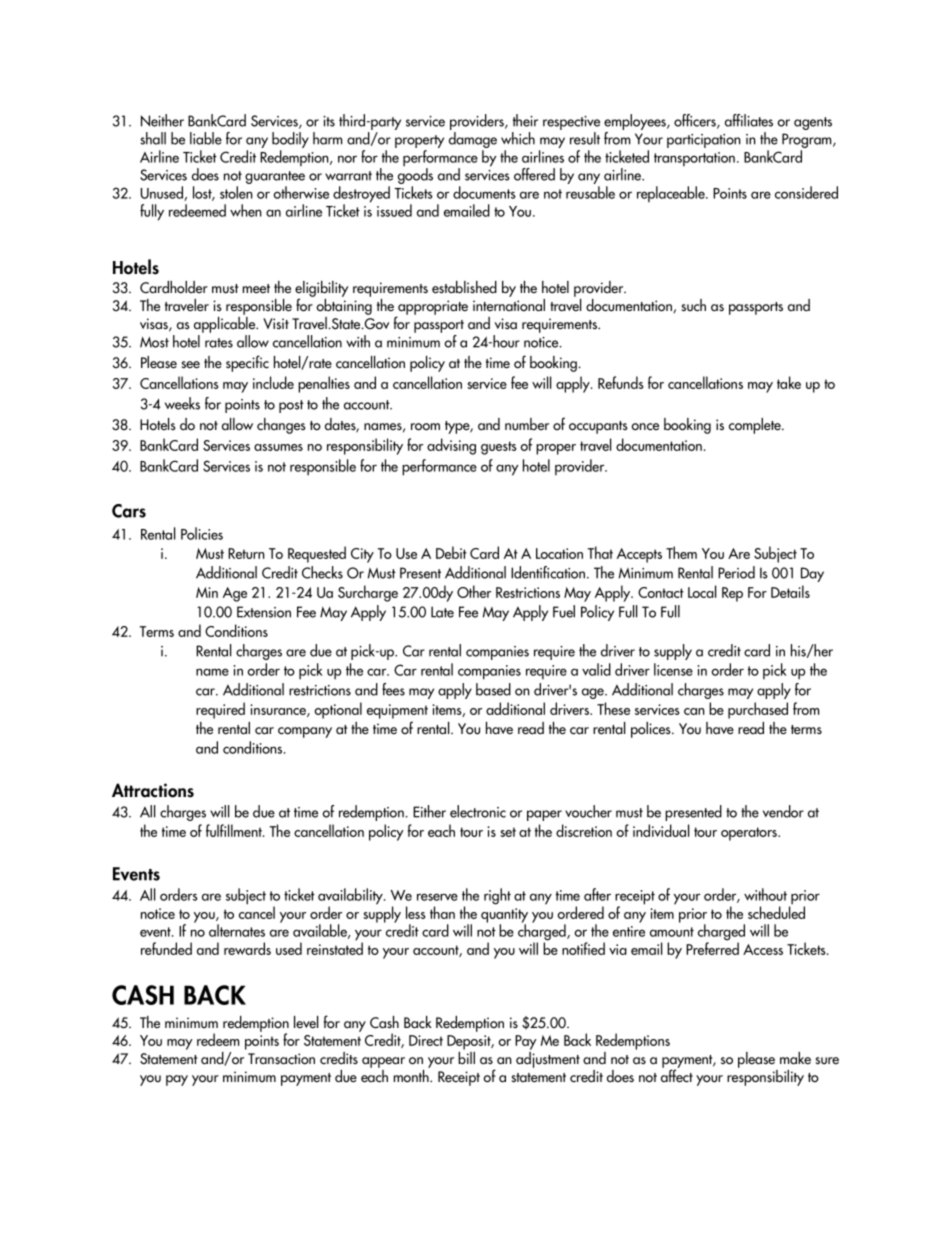 Image resolution: width=952 pixels, height=1233 pixels. What do you see at coordinates (758, 710) in the document?
I see `purchased` at bounding box center [758, 710].
